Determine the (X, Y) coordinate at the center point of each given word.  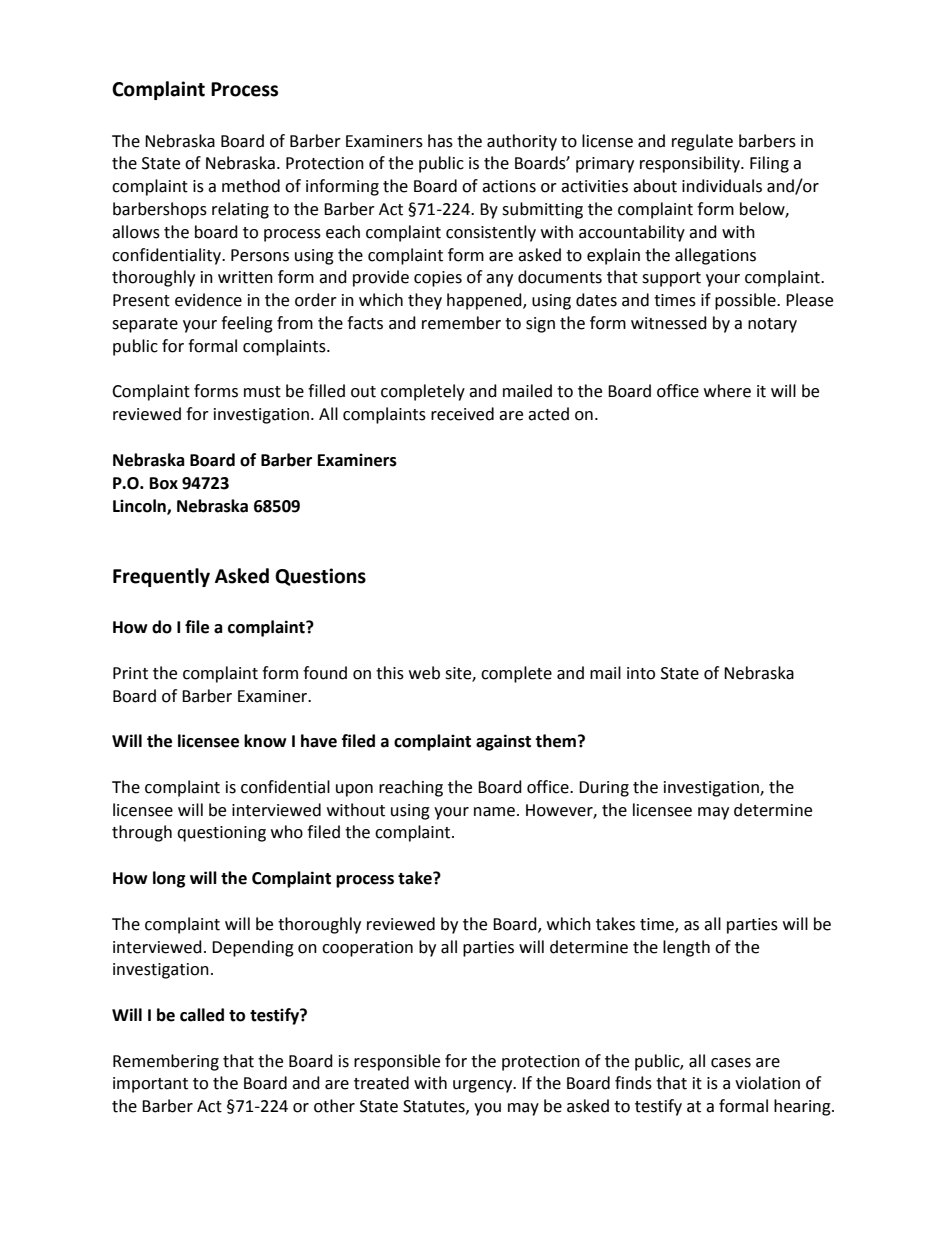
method (251, 186)
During (604, 789)
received (462, 414)
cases (731, 1063)
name (494, 812)
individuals (722, 186)
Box (164, 483)
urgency (484, 1086)
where (727, 391)
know (265, 741)
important (150, 1085)
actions (509, 186)
